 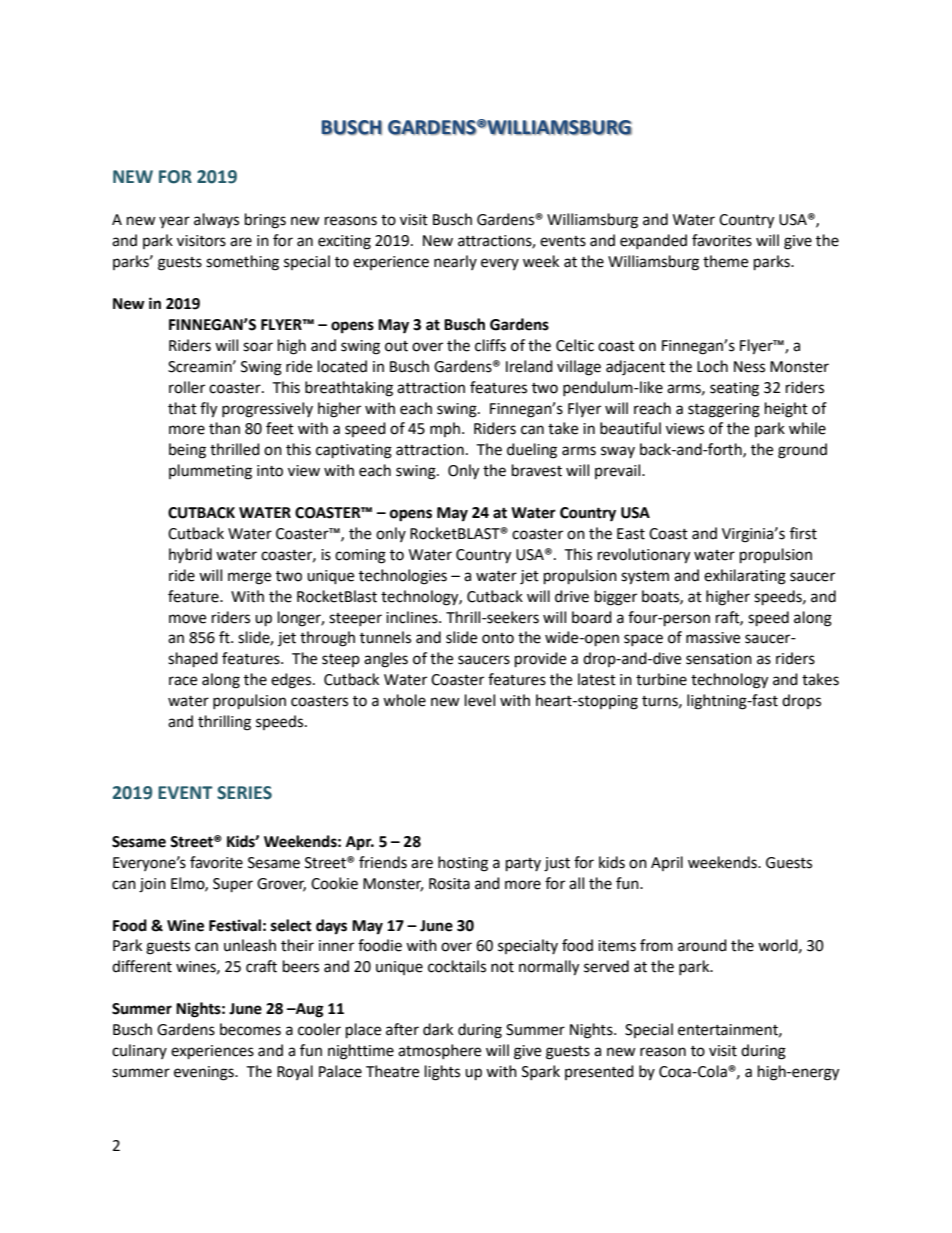 What do you see at coordinates (233, 885) in the document?
I see `Super` at bounding box center [233, 885].
